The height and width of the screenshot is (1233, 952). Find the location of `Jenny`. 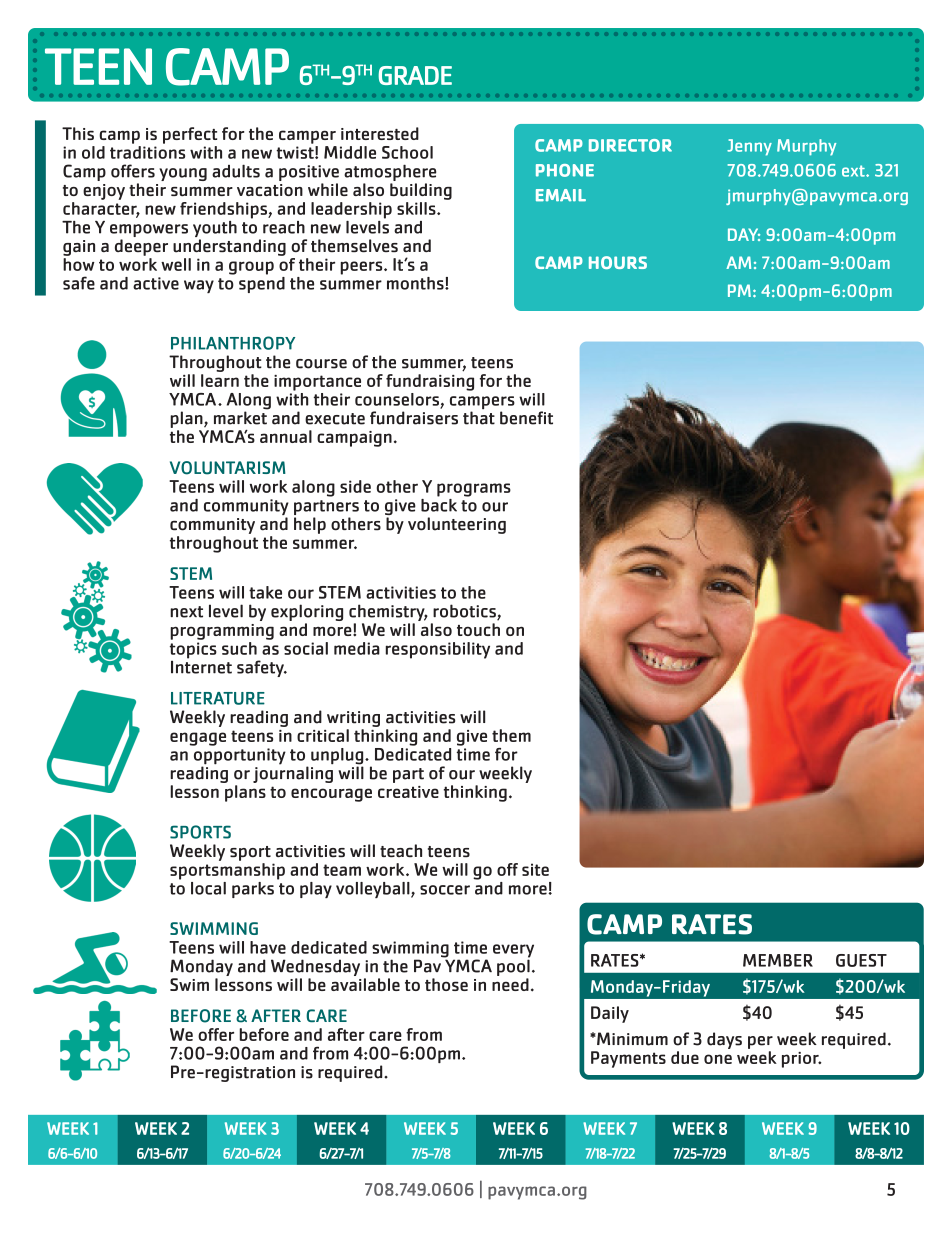

Jenny is located at coordinates (749, 147).
